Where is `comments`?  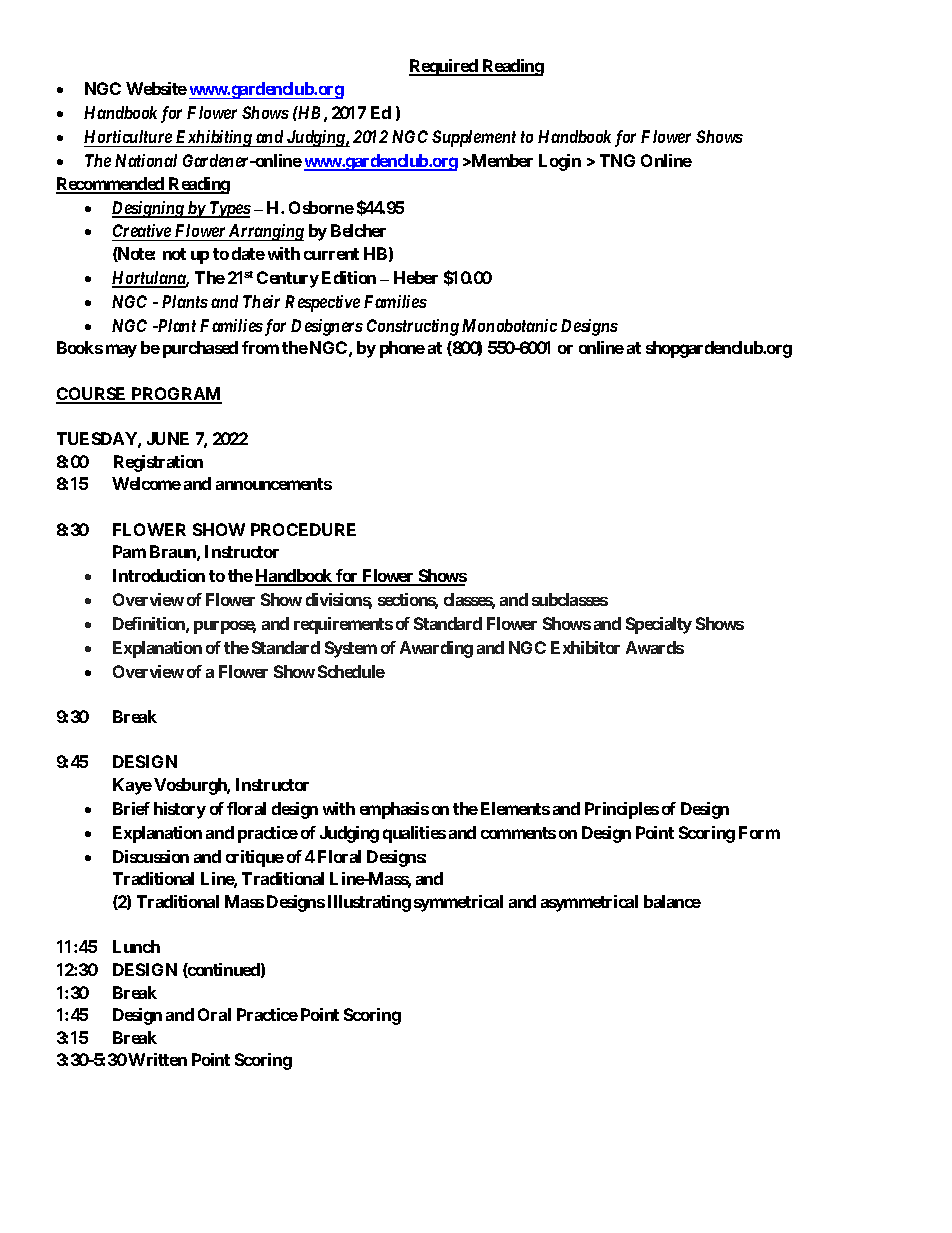 comments is located at coordinates (518, 833).
